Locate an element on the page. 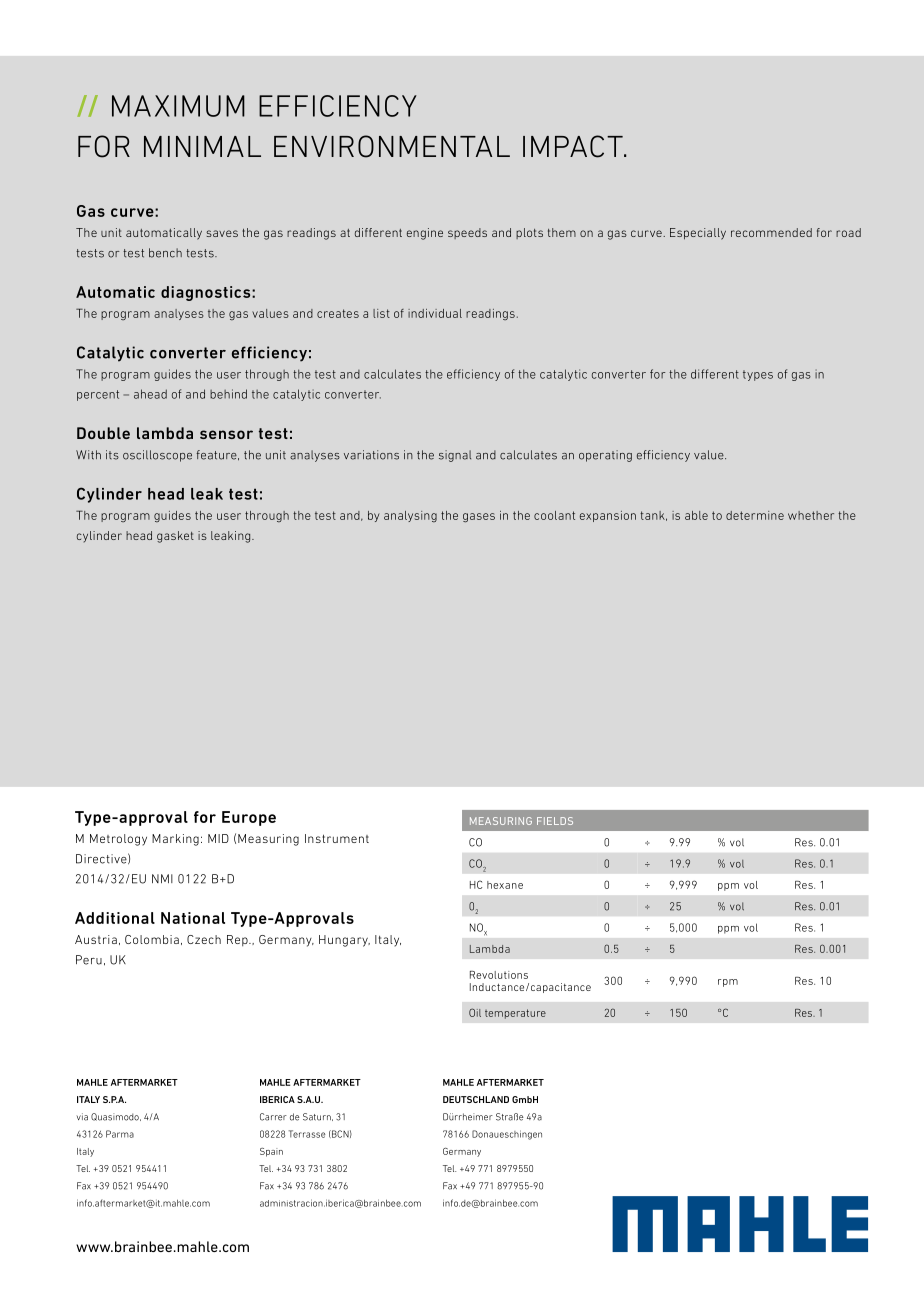 The image size is (924, 1308). FIELDS is located at coordinates (555, 821).
